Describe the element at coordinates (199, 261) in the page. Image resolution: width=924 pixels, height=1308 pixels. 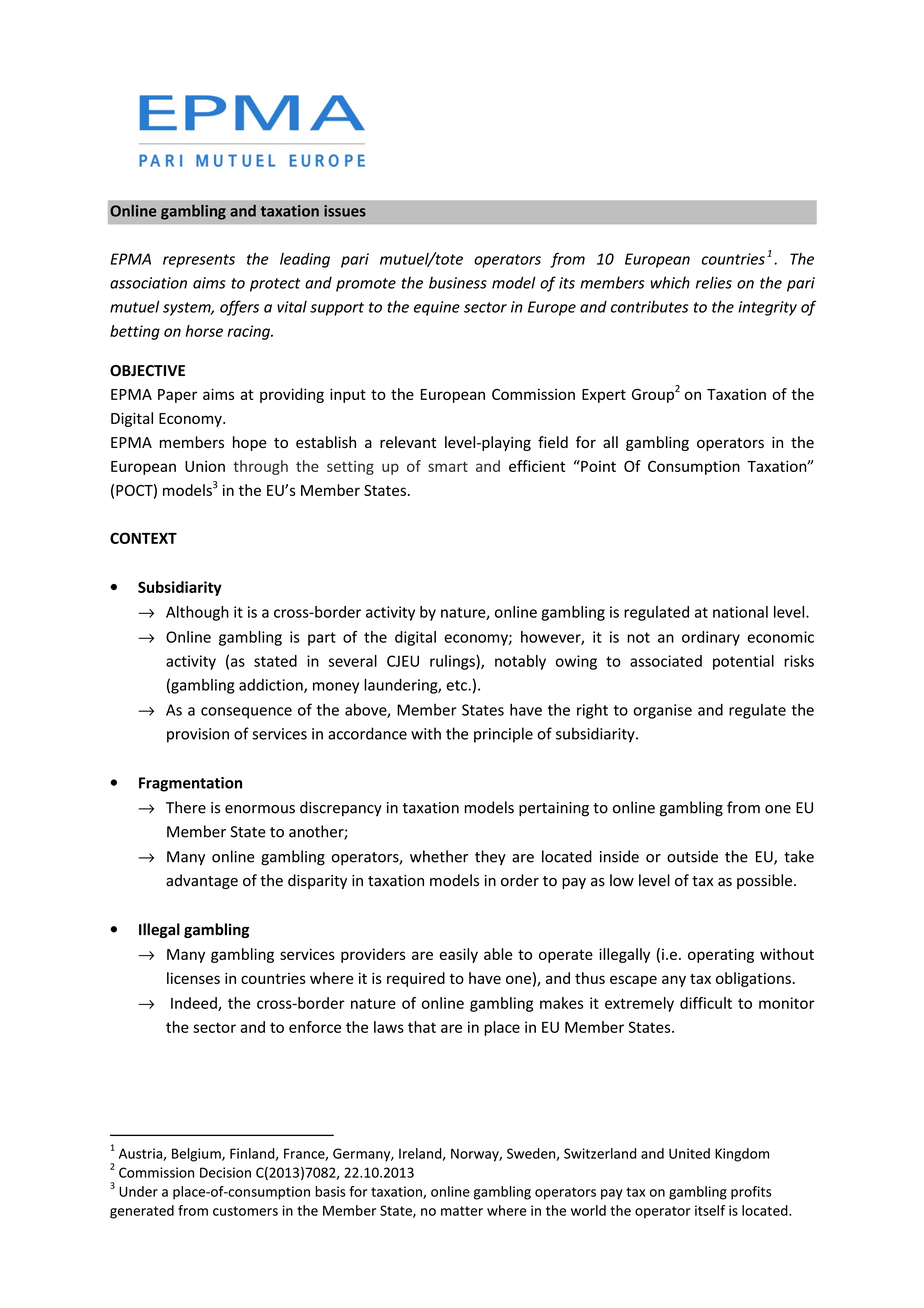
I see `represents` at that location.
